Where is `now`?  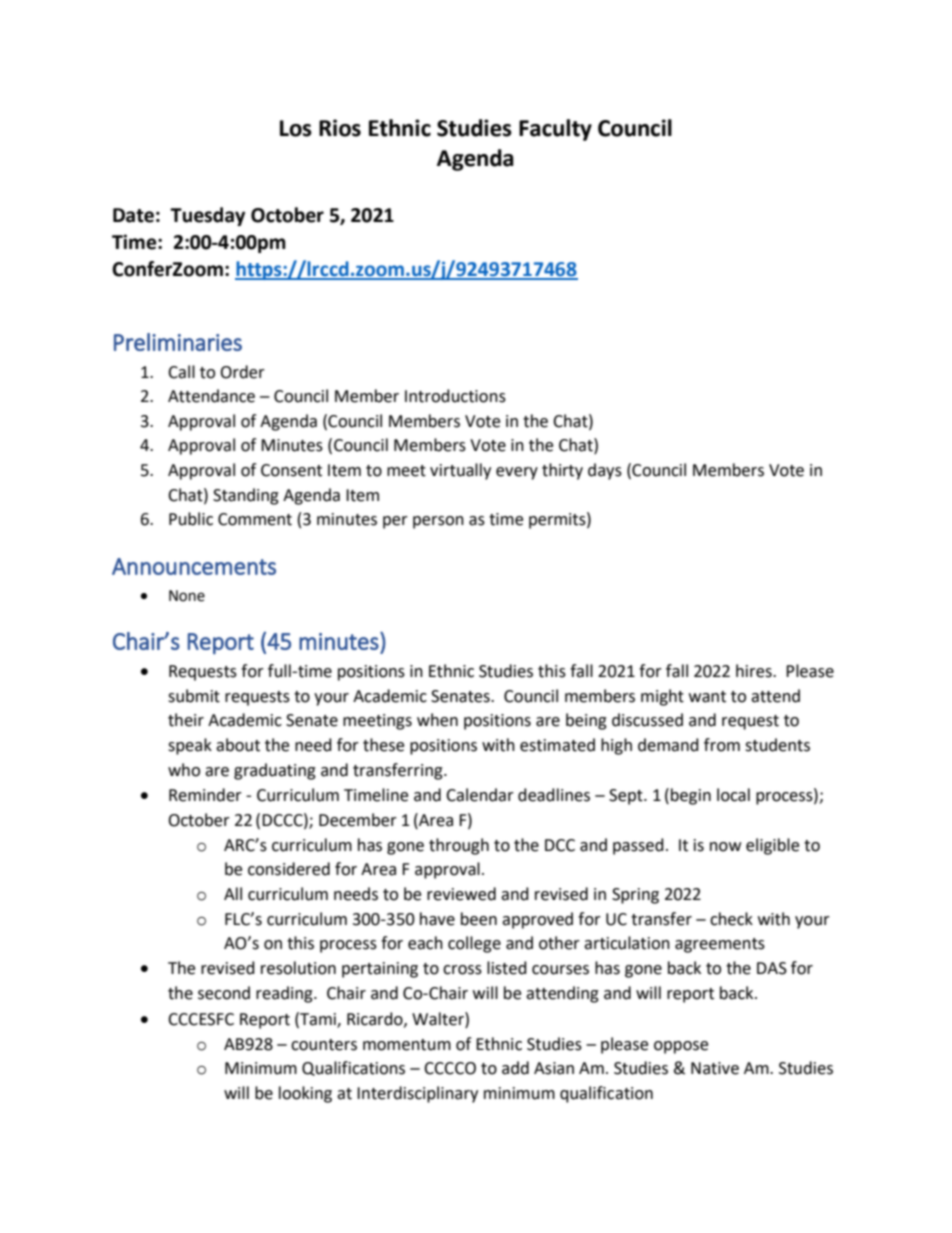 now is located at coordinates (725, 847).
